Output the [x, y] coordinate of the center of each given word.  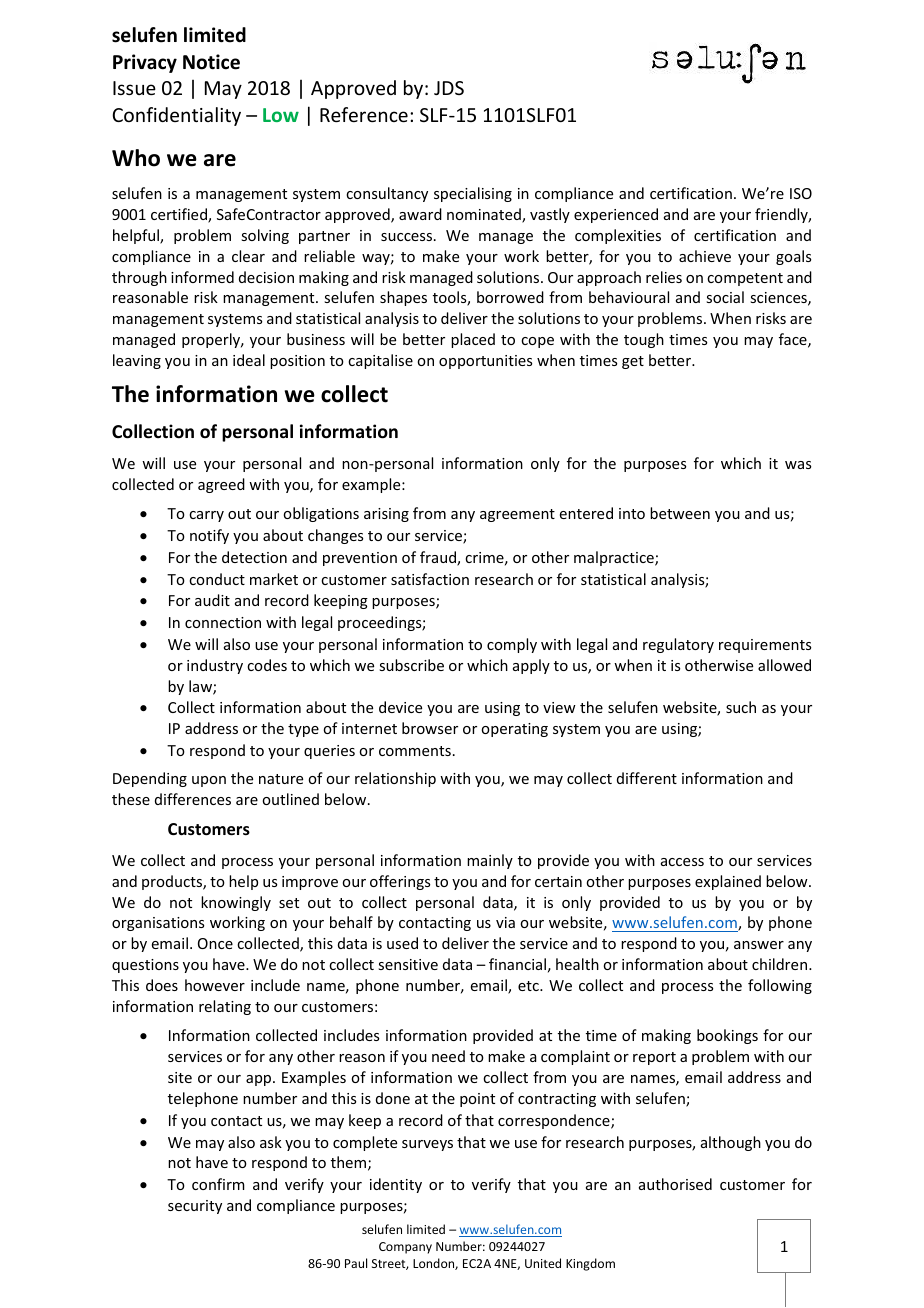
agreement [517, 515]
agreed [221, 485]
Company [405, 1248]
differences [193, 799]
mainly [490, 861]
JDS [449, 88]
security [195, 1207]
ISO [801, 193]
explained [728, 882]
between [680, 513]
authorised [675, 1184]
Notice [211, 62]
